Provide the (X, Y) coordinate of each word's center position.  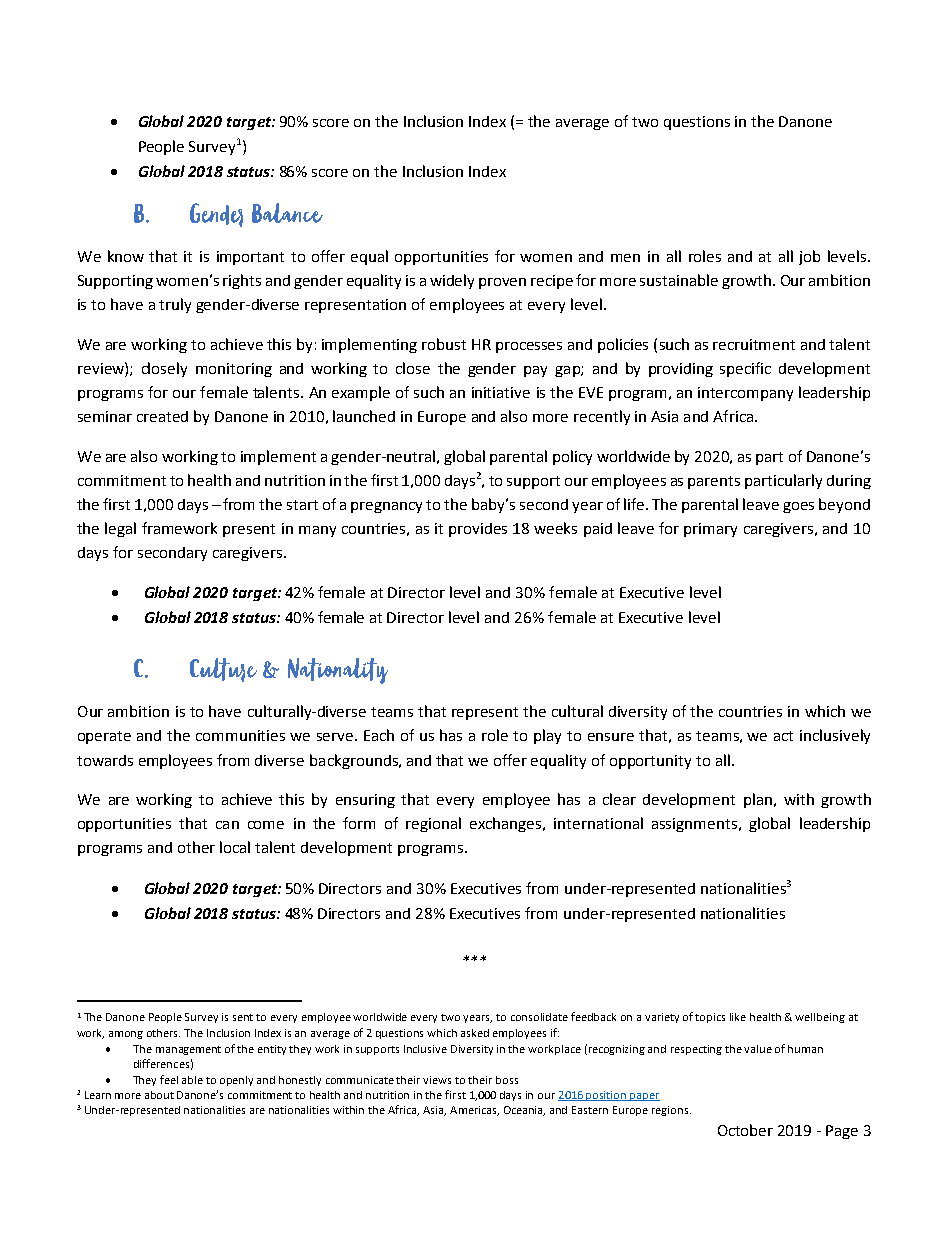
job (809, 257)
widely (452, 281)
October (745, 1130)
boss (507, 1080)
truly (175, 305)
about (159, 1095)
